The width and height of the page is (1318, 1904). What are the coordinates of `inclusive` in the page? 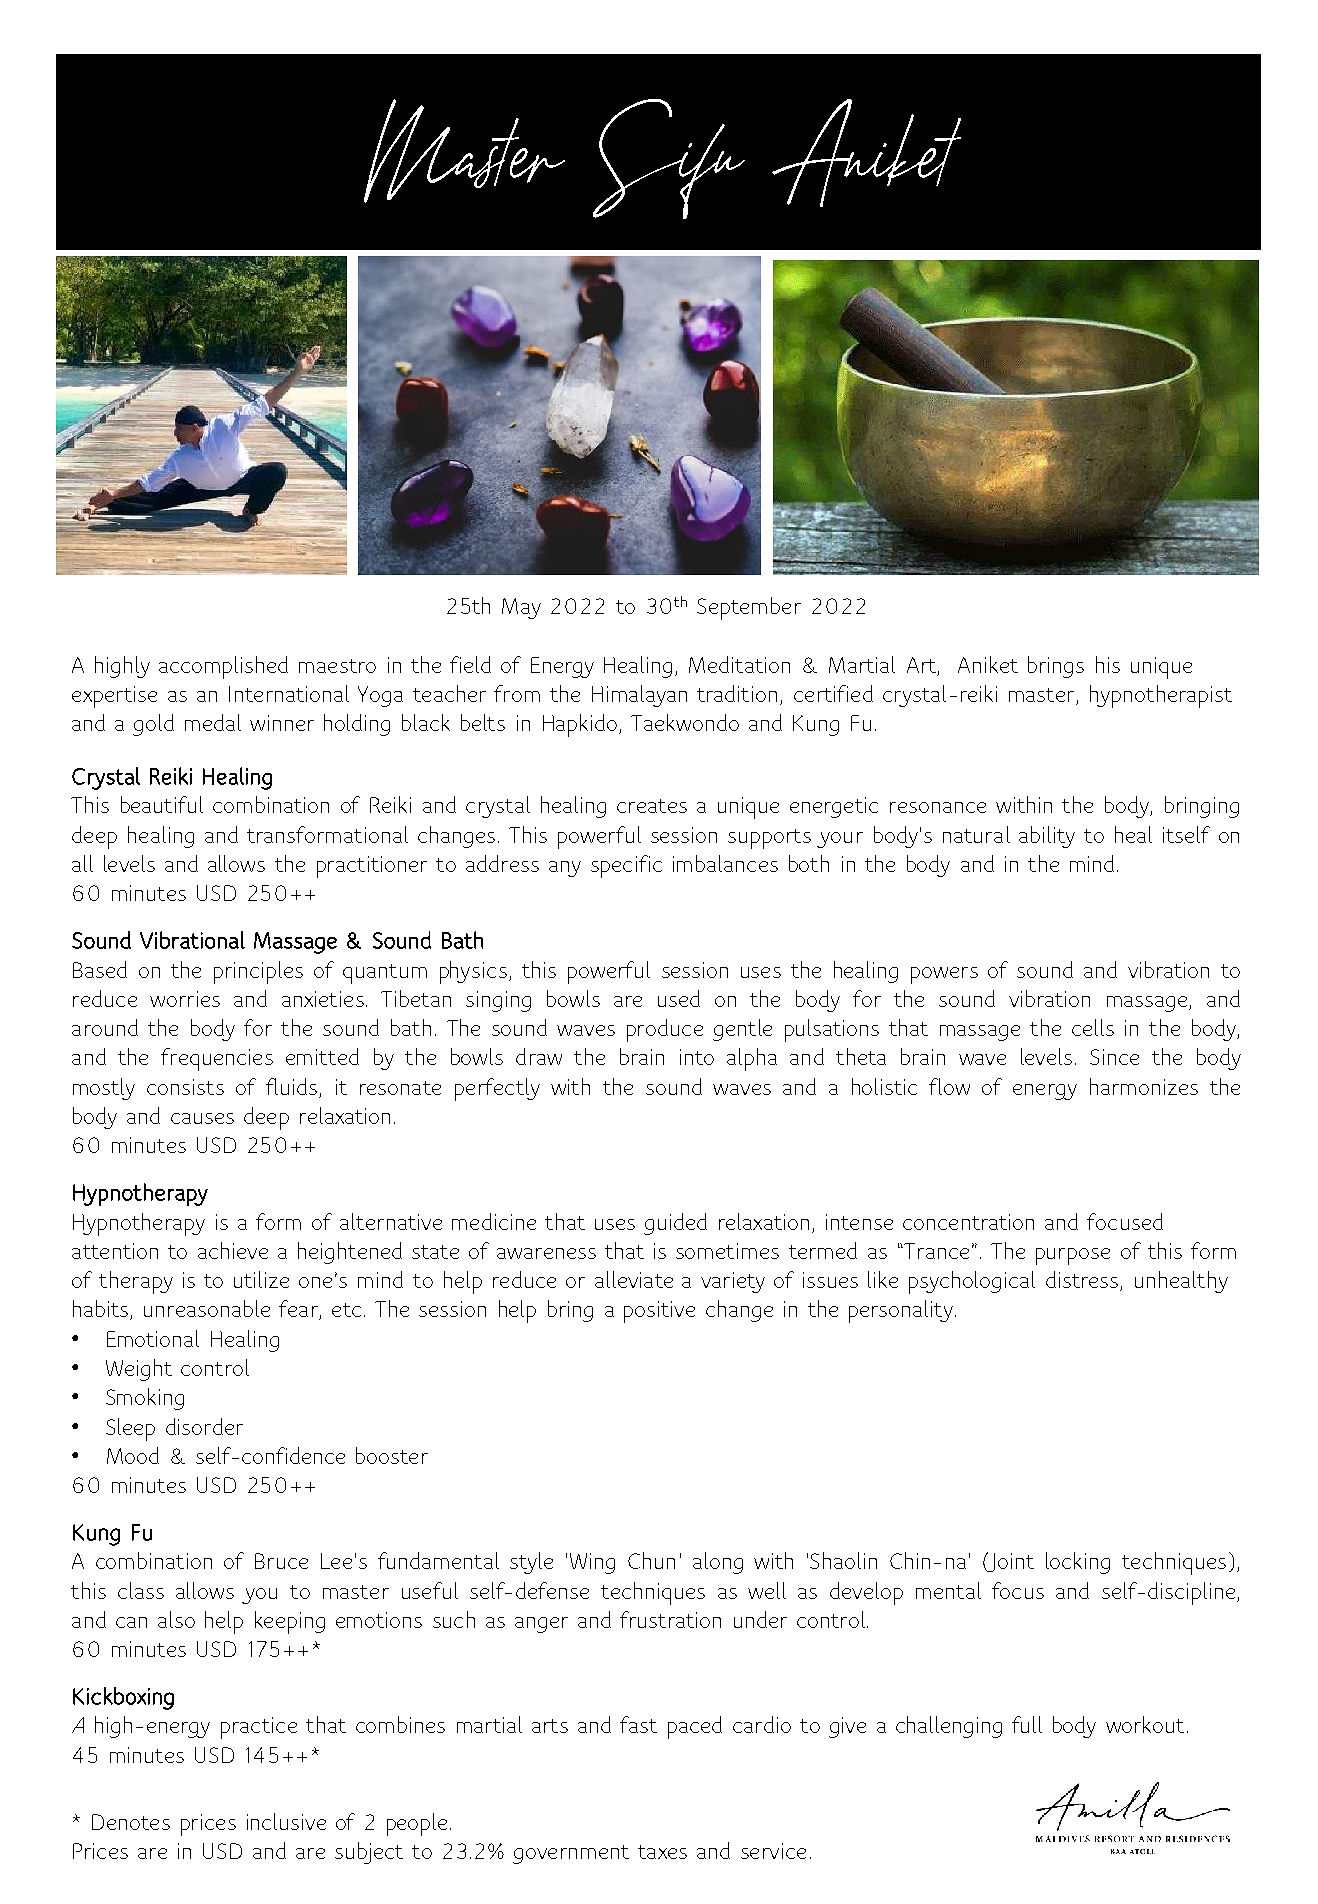 It's located at (286, 1821).
